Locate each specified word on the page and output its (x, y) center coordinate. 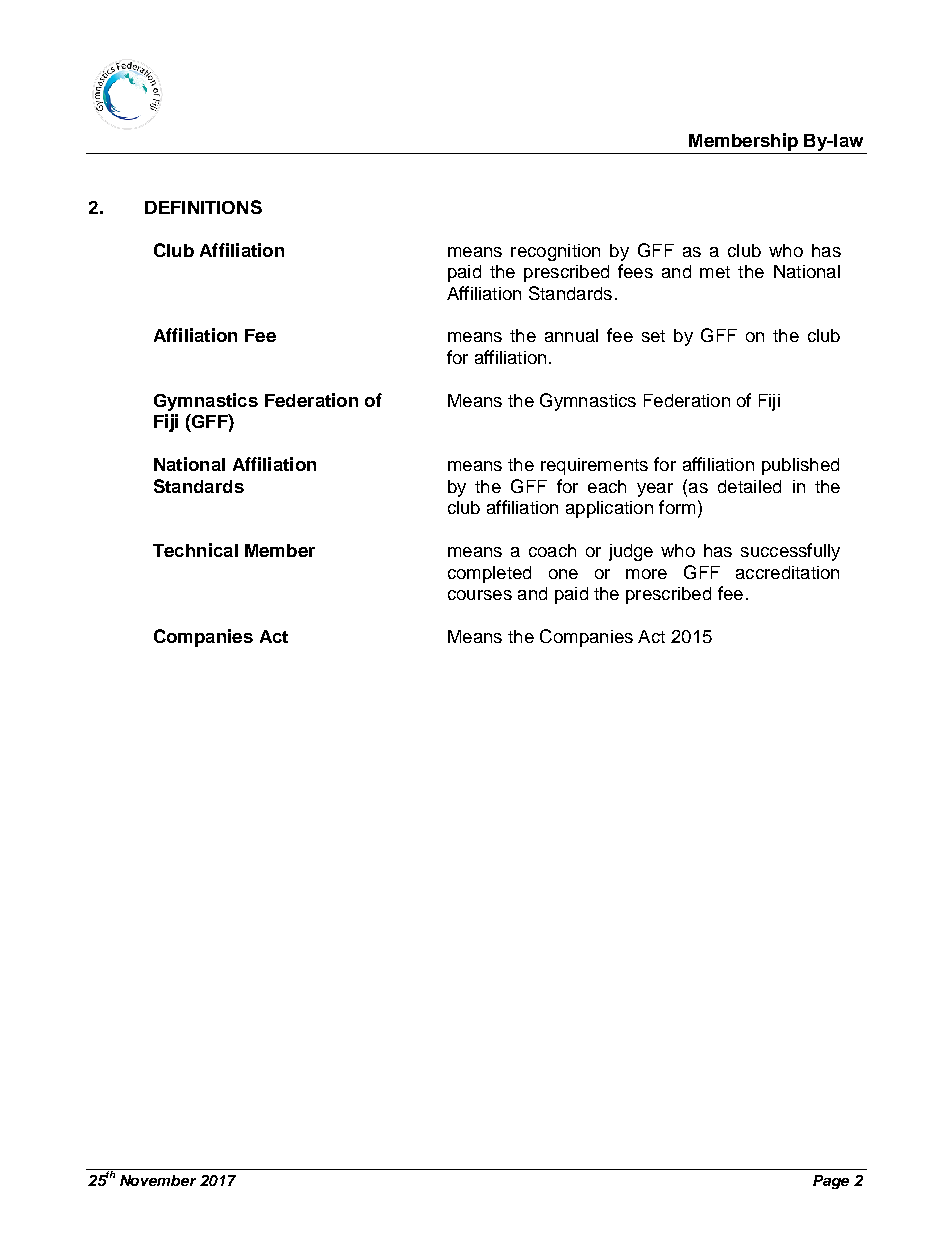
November (158, 1180)
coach (552, 550)
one (563, 574)
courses (480, 595)
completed (489, 574)
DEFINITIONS (203, 207)
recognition (555, 252)
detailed (749, 486)
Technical (195, 550)
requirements (594, 466)
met (715, 272)
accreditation (787, 572)
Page (831, 1182)
